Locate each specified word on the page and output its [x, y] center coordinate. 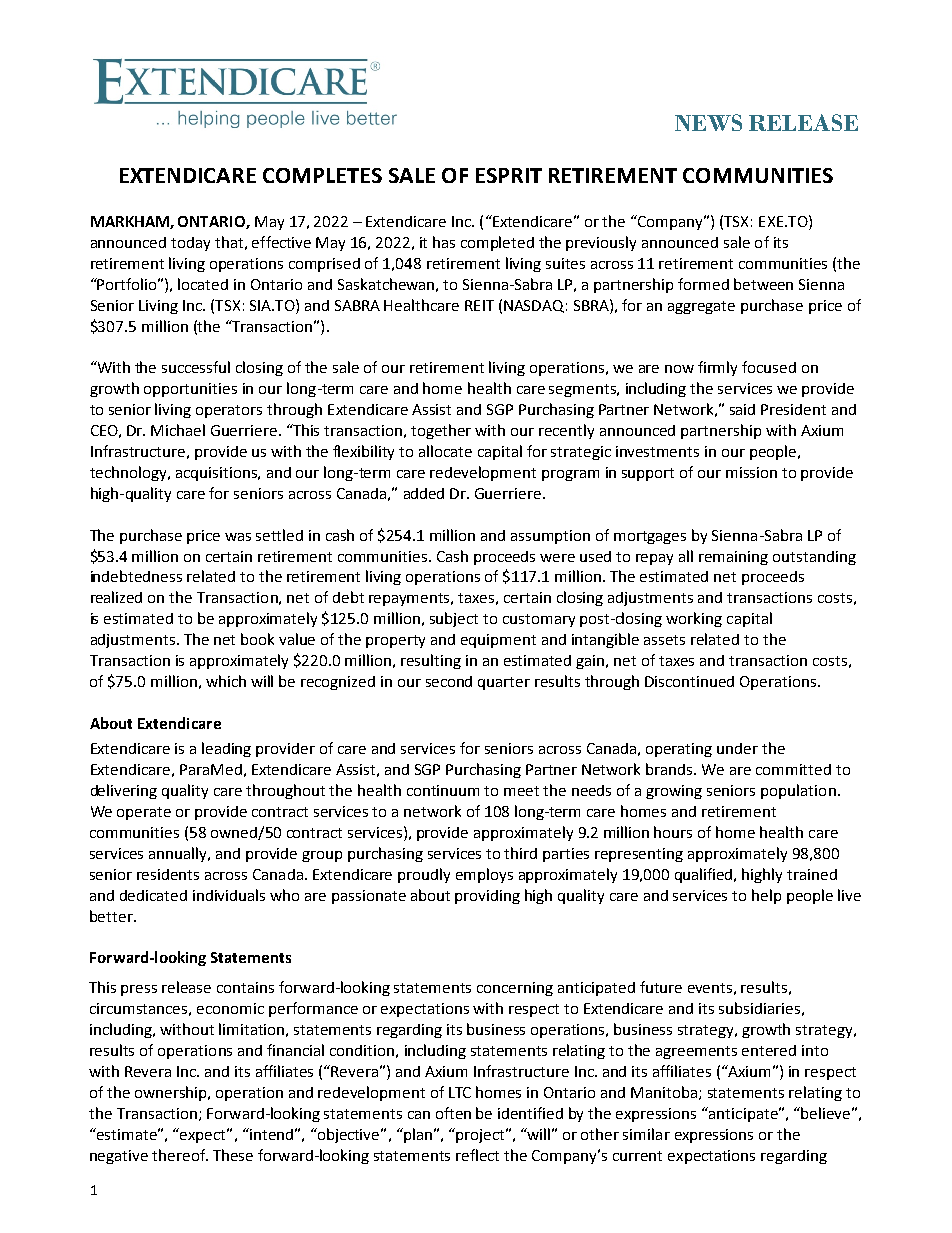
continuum [443, 790]
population [798, 791]
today [190, 244]
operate [144, 813]
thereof [180, 1155]
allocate [445, 451]
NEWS [708, 122]
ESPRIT [509, 175]
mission [751, 472]
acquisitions [217, 474]
